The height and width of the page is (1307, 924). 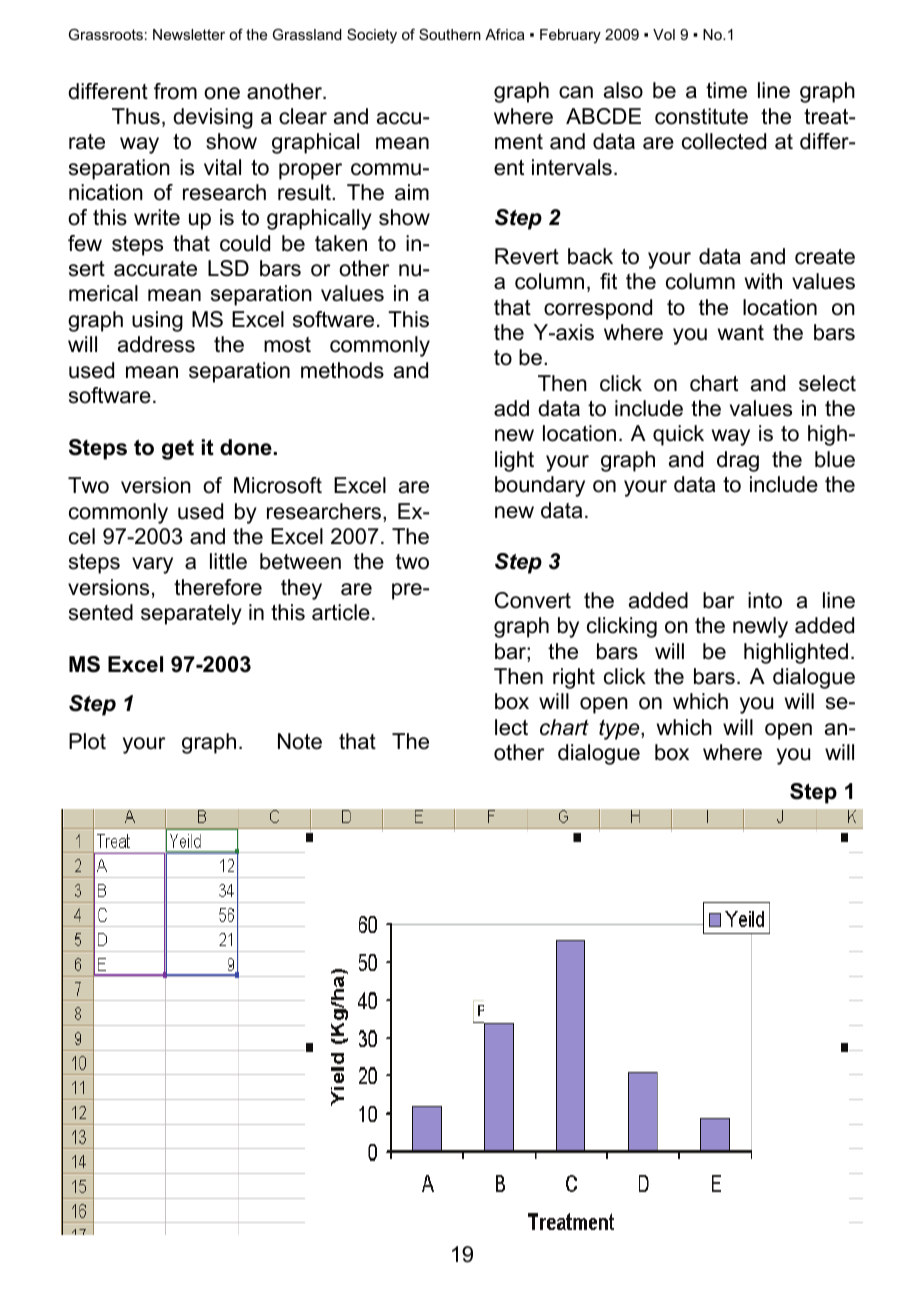 What do you see at coordinates (574, 678) in the page?
I see `right` at bounding box center [574, 678].
